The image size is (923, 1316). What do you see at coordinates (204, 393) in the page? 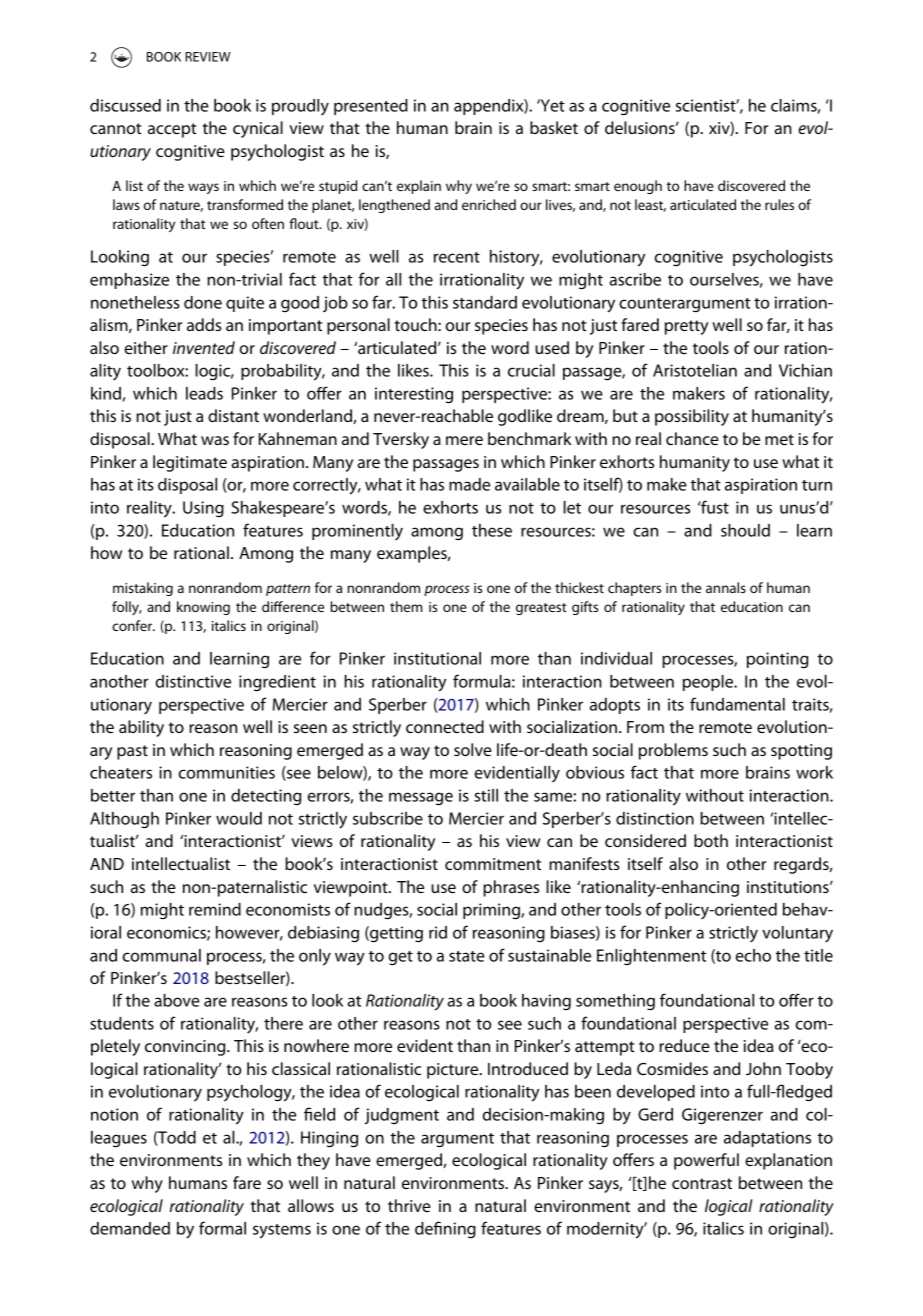
I see `leads` at bounding box center [204, 393].
